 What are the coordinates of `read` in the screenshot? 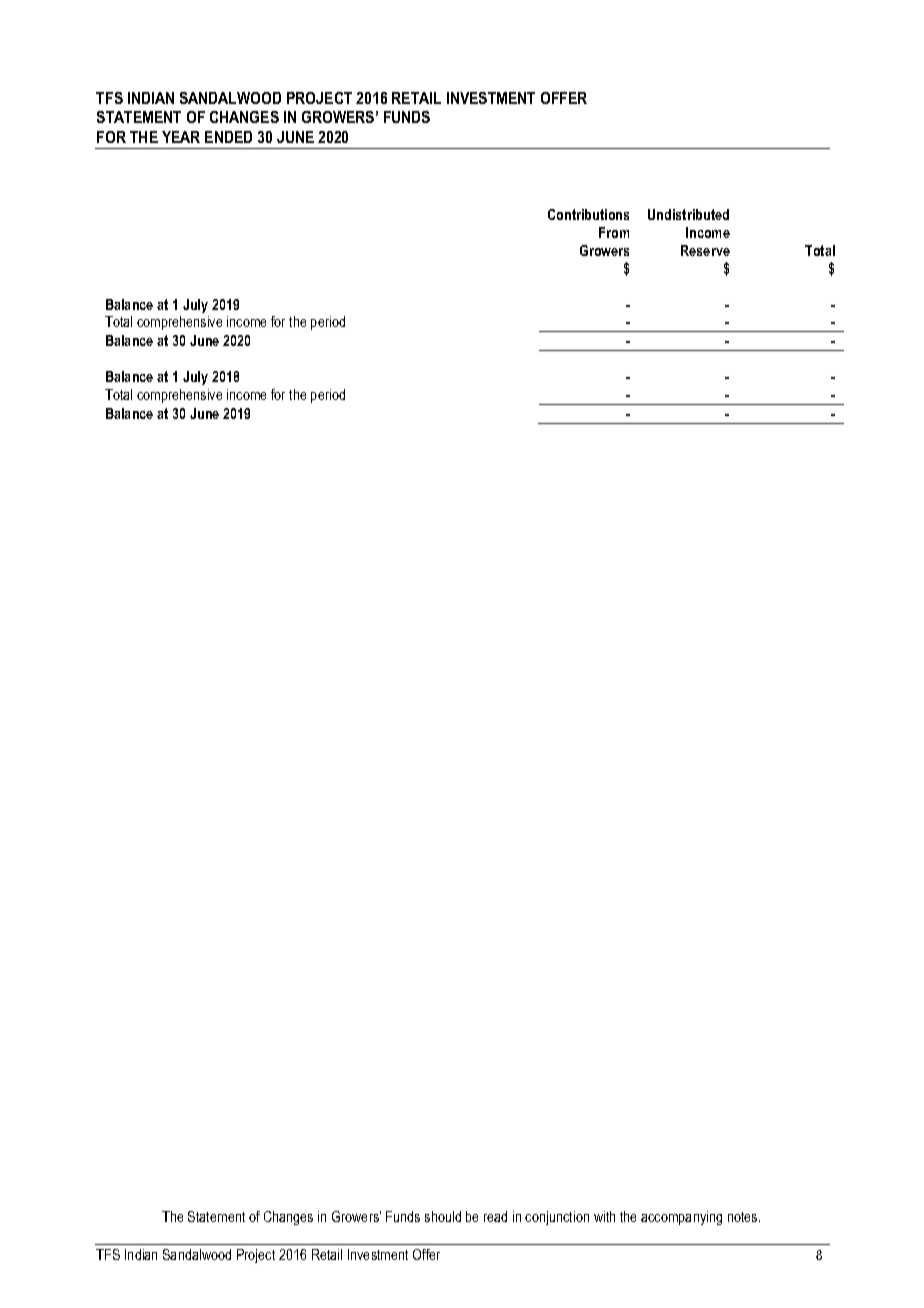 It's located at (495, 1216).
